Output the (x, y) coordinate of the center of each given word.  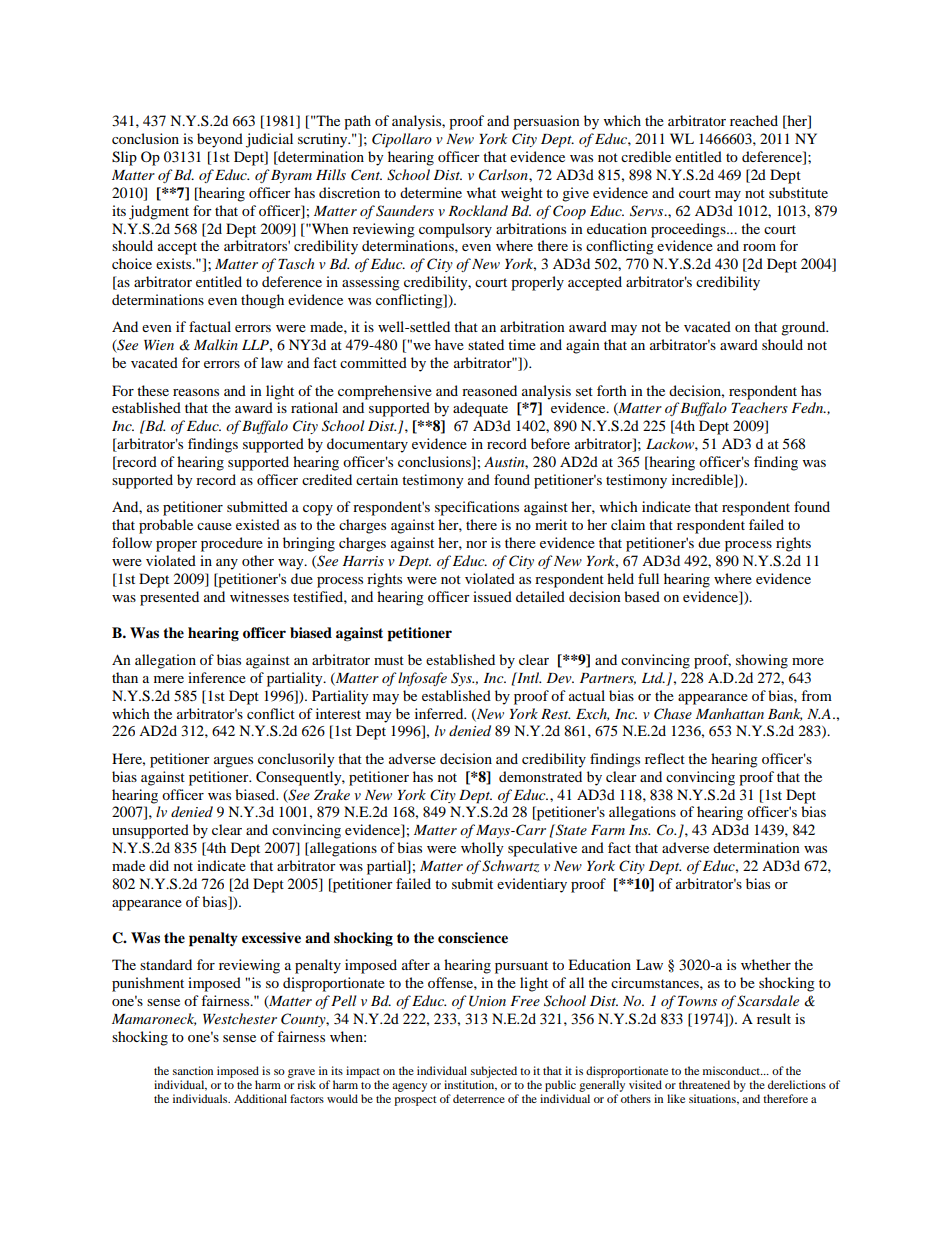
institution (470, 1085)
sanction (193, 1070)
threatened (704, 1084)
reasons (196, 392)
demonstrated (540, 776)
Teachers (759, 407)
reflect (665, 758)
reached (754, 120)
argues (233, 762)
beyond (220, 140)
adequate (480, 409)
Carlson (504, 175)
